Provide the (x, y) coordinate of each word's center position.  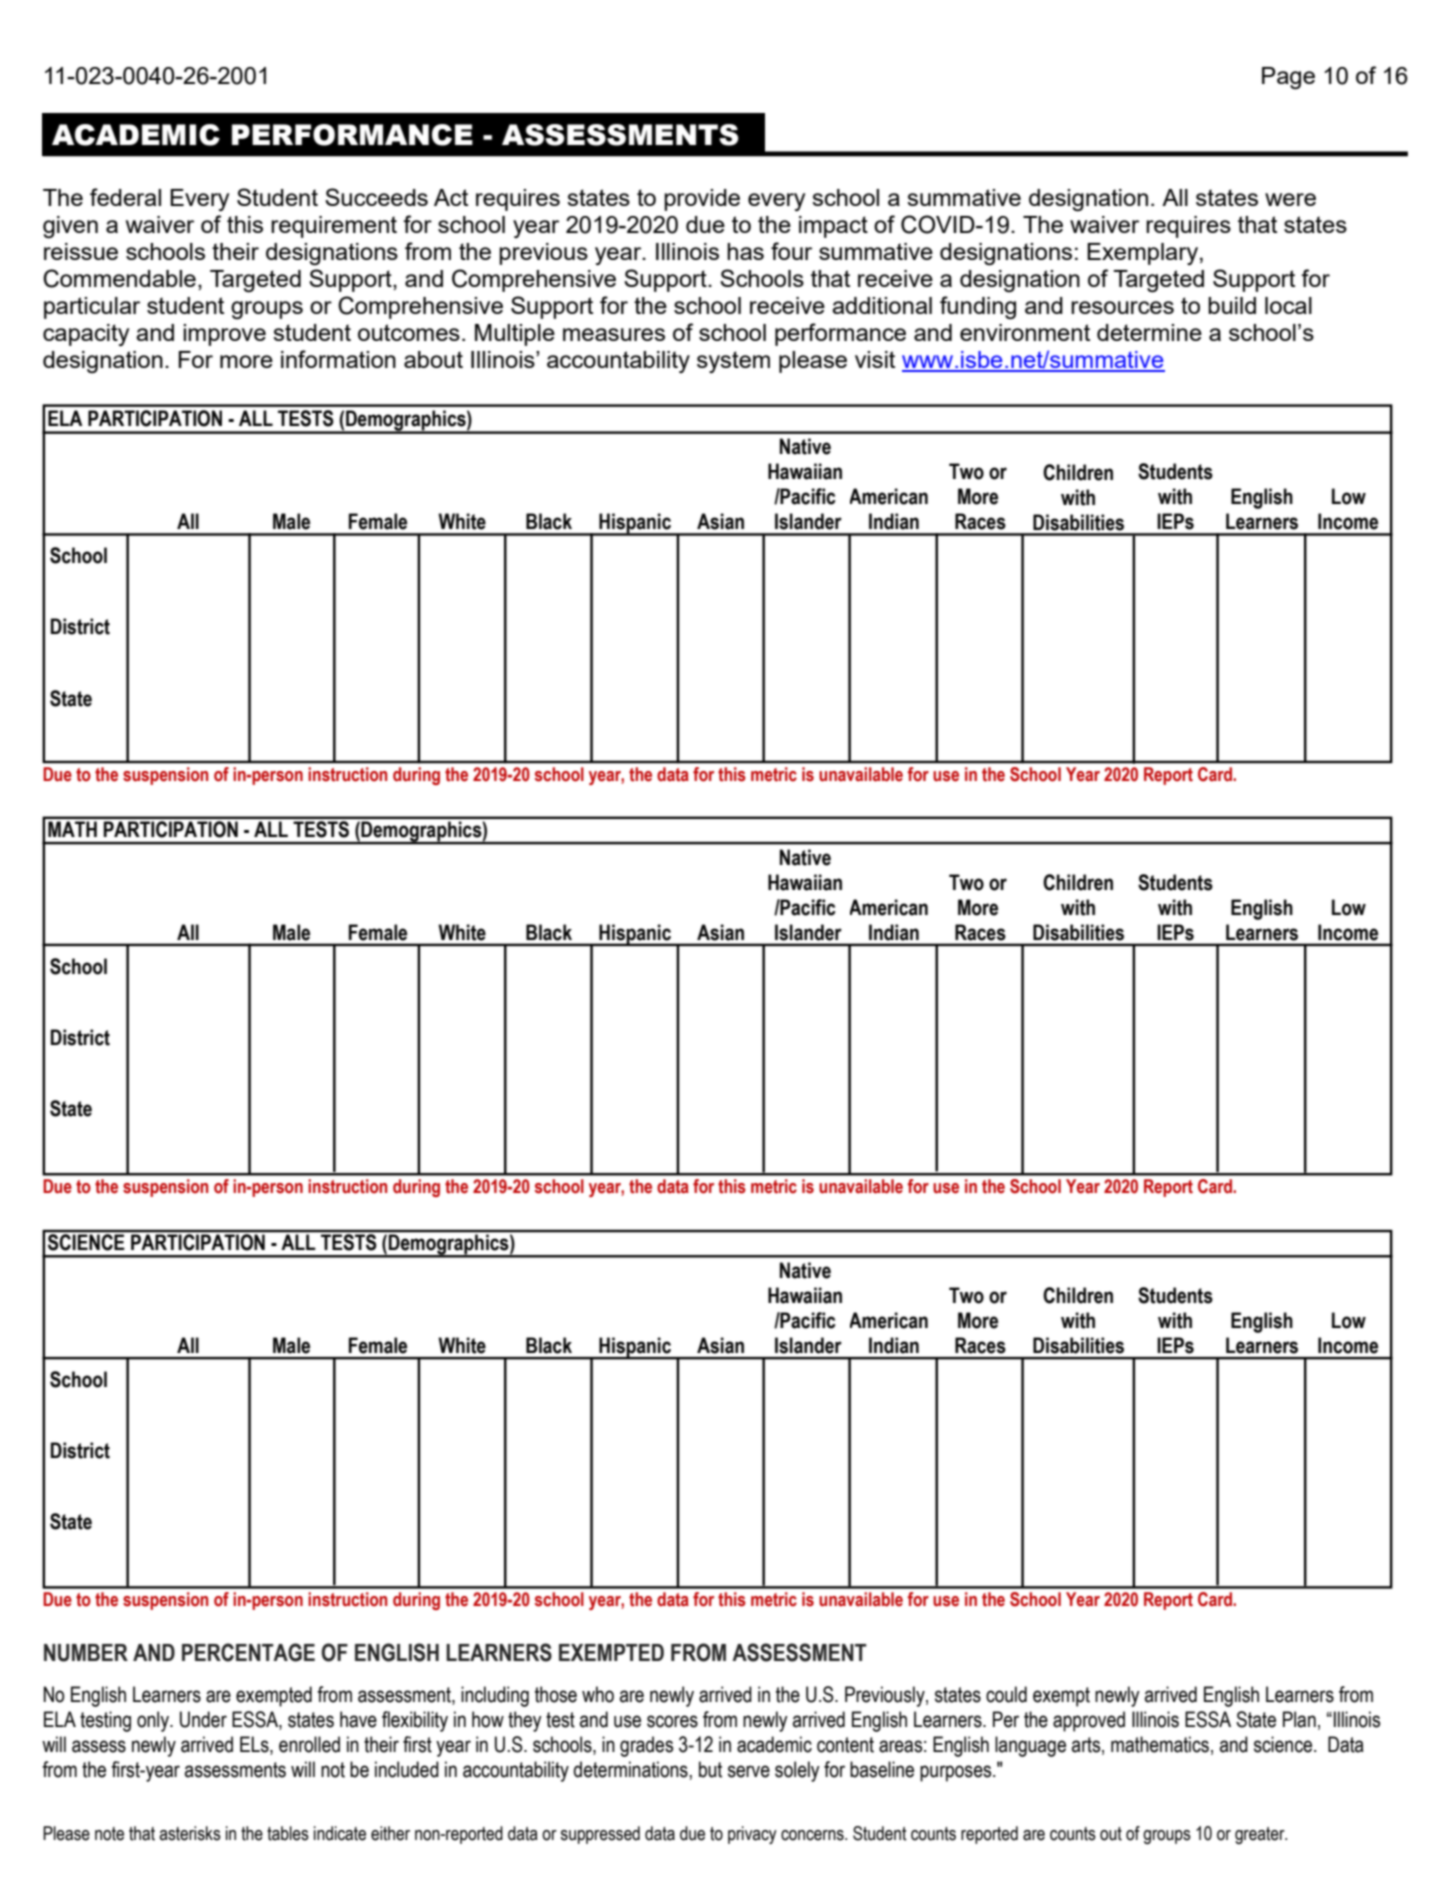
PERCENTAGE (248, 1652)
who (598, 1694)
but (710, 1769)
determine (1149, 332)
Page (1288, 78)
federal (125, 197)
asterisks (190, 1833)
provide (702, 200)
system (733, 362)
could (1006, 1694)
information (338, 359)
